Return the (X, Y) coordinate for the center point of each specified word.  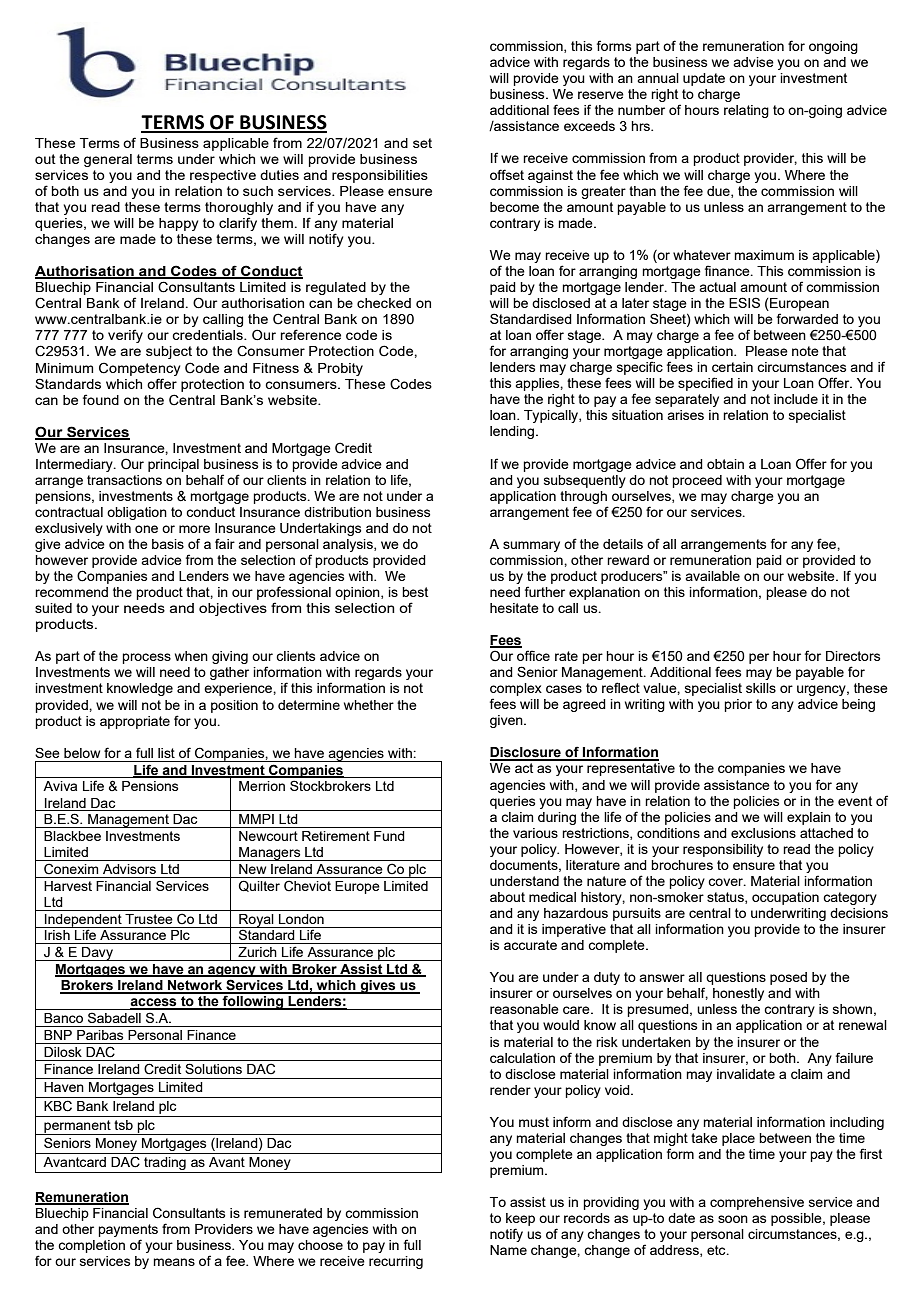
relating (746, 111)
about (507, 897)
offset (507, 174)
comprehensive (757, 1203)
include (796, 399)
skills (761, 688)
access (154, 1003)
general (108, 160)
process (146, 658)
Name (508, 1250)
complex (516, 689)
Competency (139, 369)
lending (513, 432)
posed (788, 978)
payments (128, 1230)
